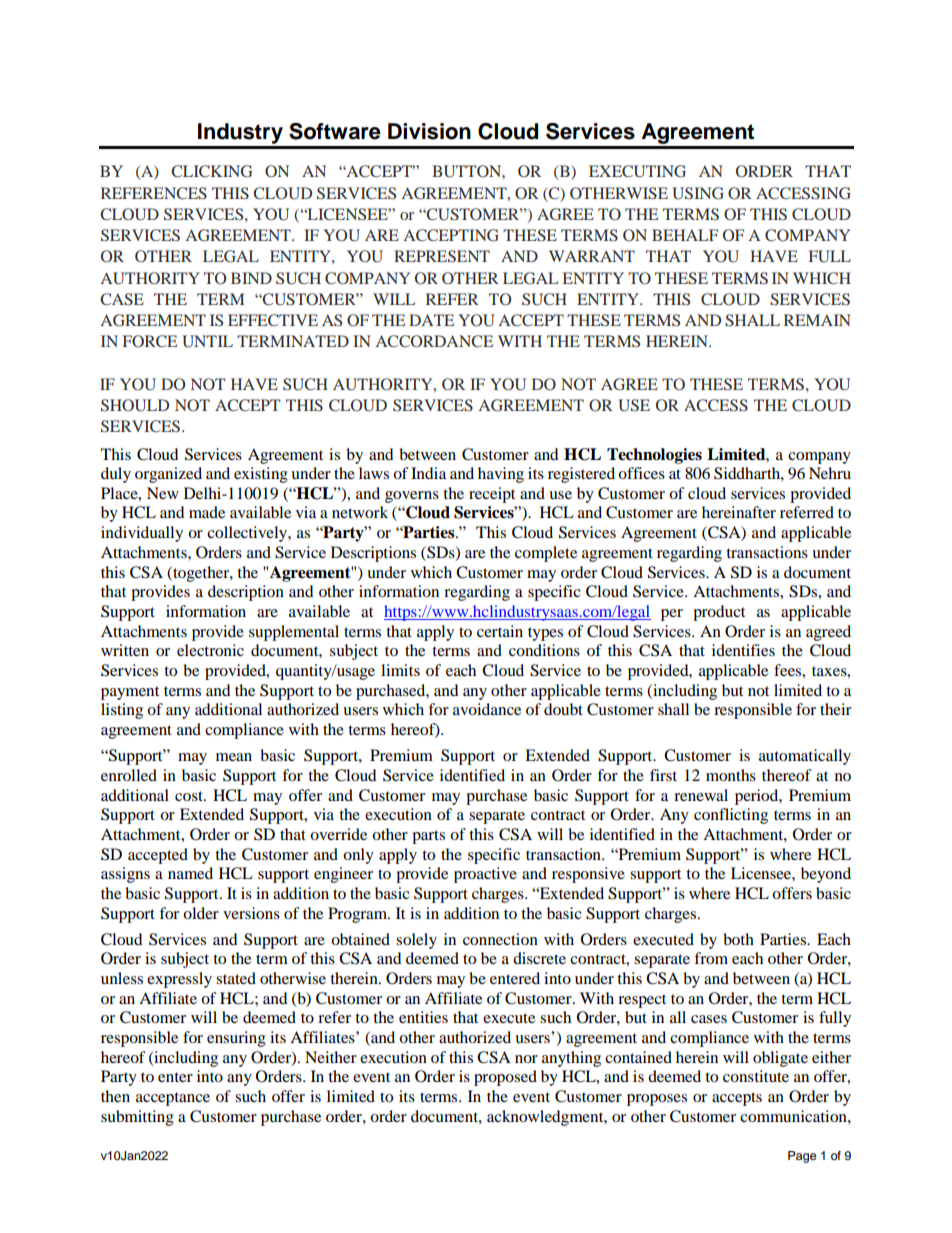 This image has width=952, height=1233. Describe the element at coordinates (731, 816) in the image. I see `conflicting` at that location.
